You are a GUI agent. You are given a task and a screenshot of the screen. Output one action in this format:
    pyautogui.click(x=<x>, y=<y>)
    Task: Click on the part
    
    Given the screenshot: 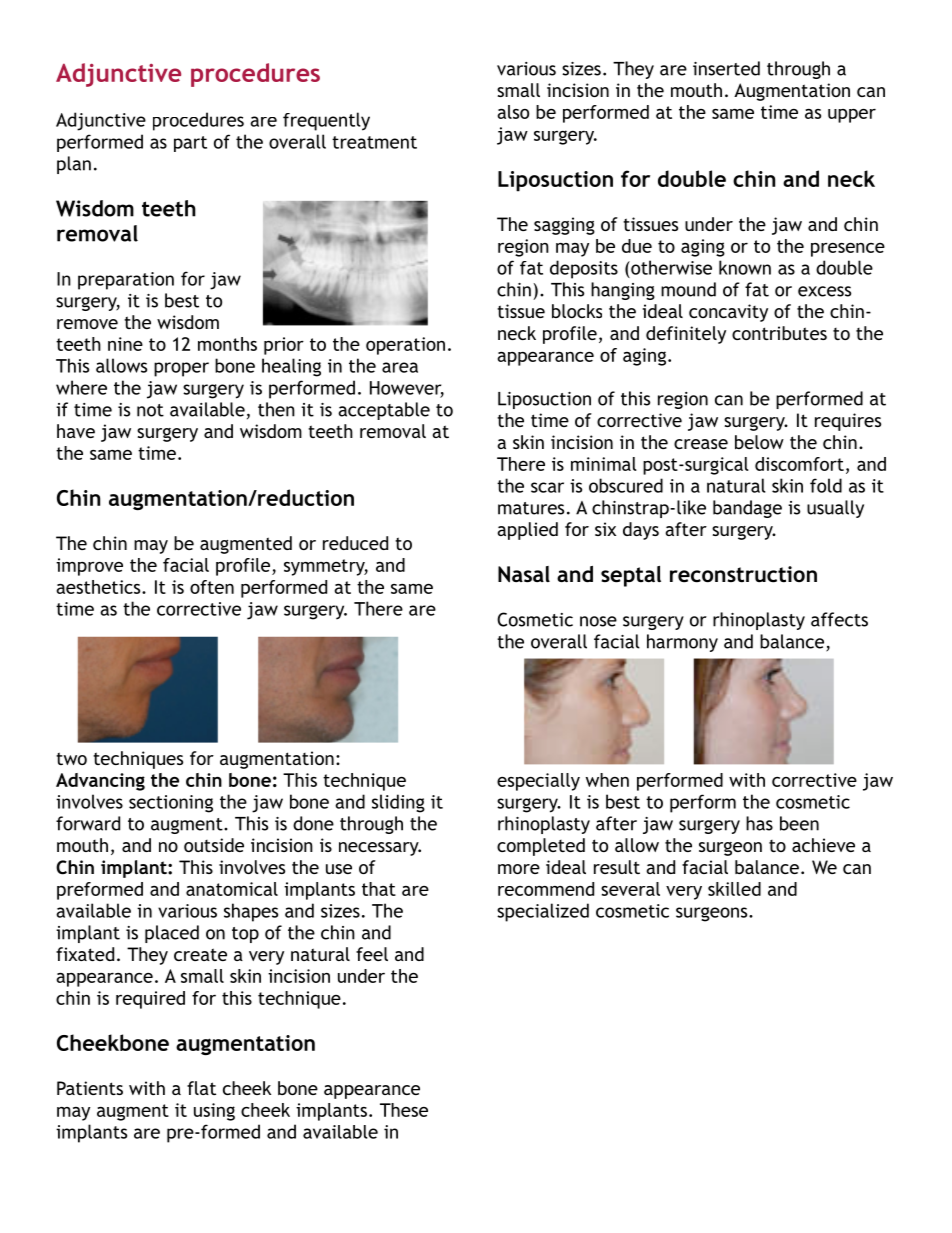 What is the action you would take?
    pyautogui.click(x=190, y=144)
